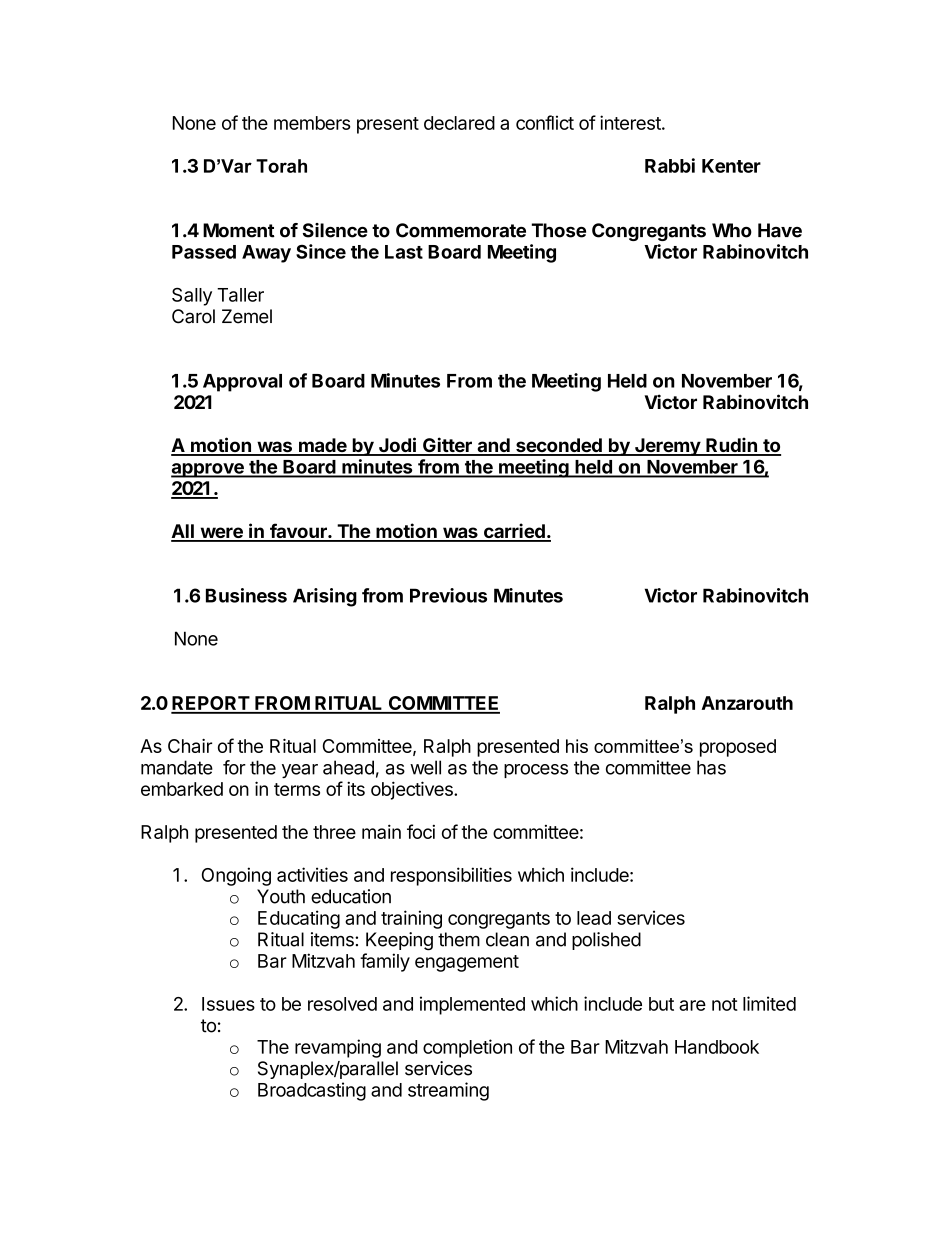 The height and width of the page is (1233, 952). Describe the element at coordinates (246, 595) in the page. I see `Business` at that location.
